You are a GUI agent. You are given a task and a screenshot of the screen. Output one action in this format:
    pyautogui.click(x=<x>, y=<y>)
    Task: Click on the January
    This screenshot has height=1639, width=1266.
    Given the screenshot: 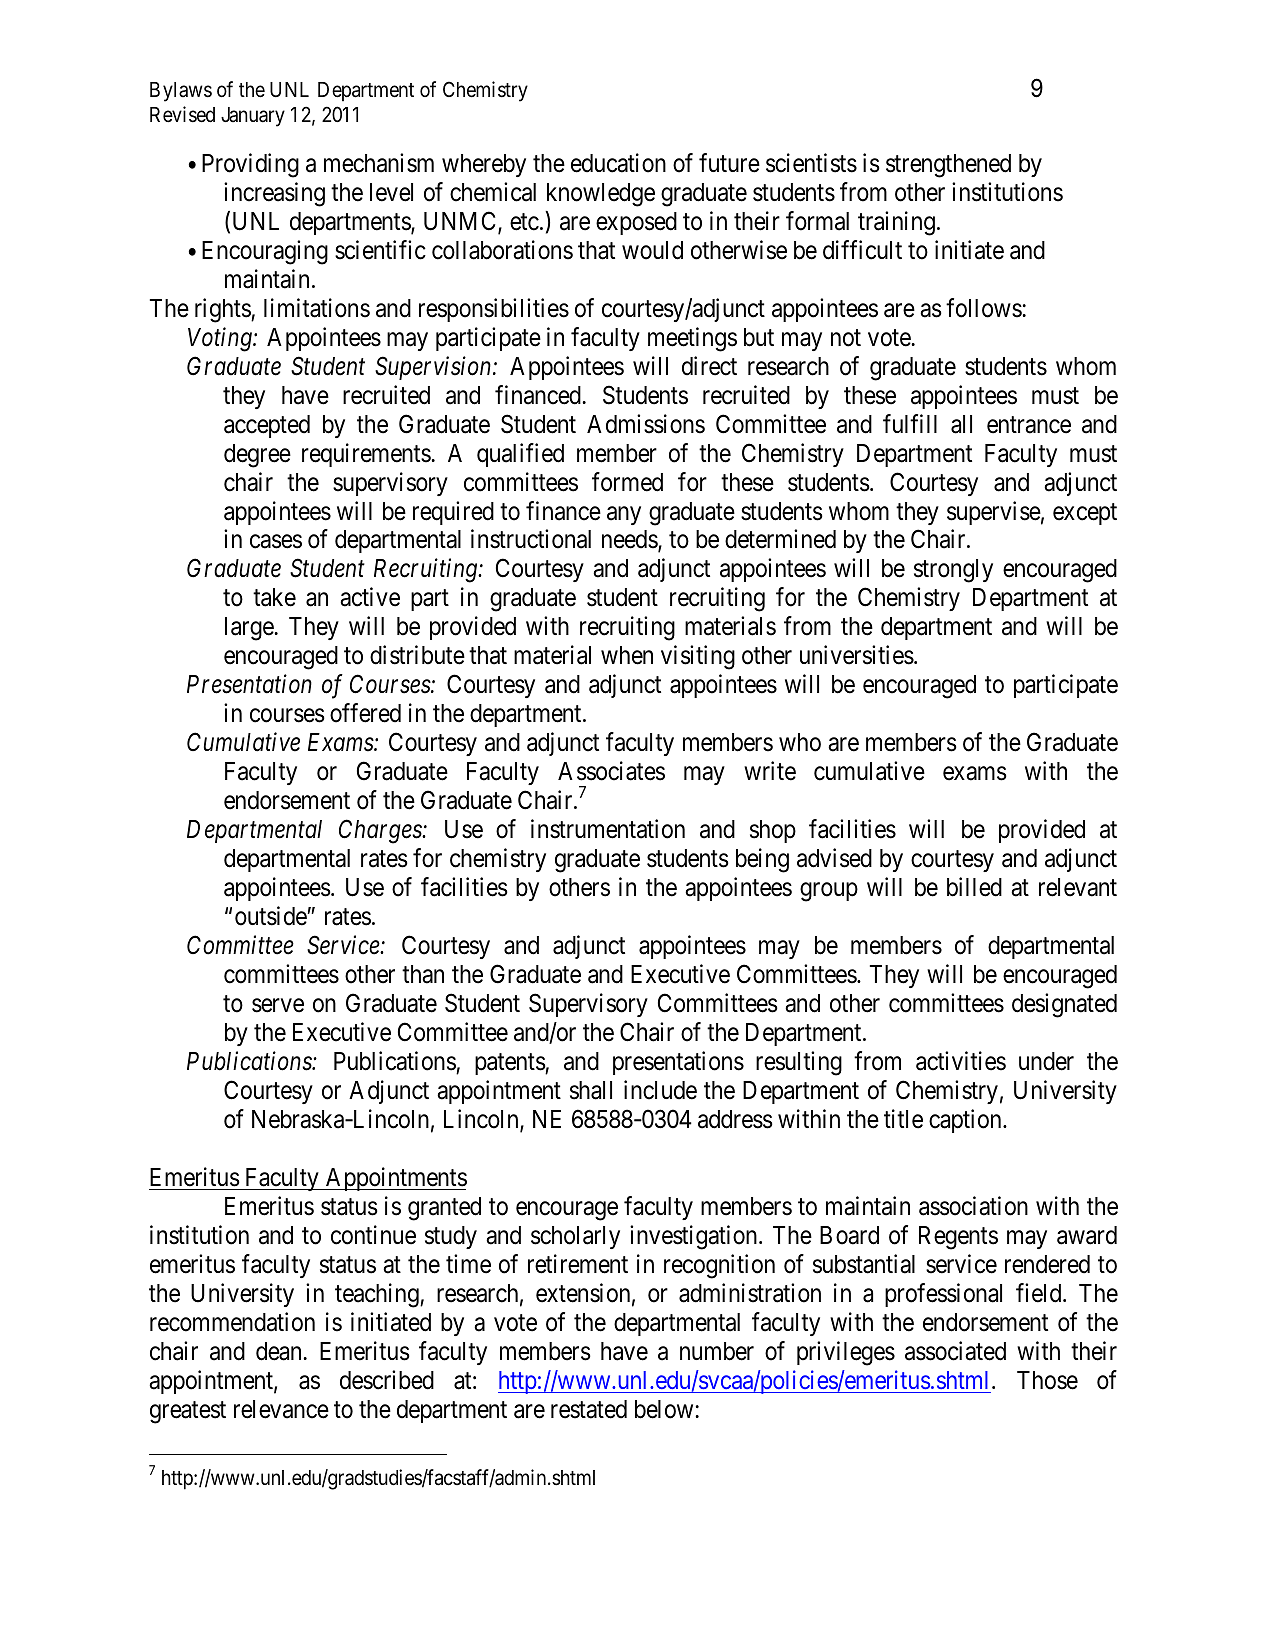 What is the action you would take?
    pyautogui.click(x=253, y=117)
